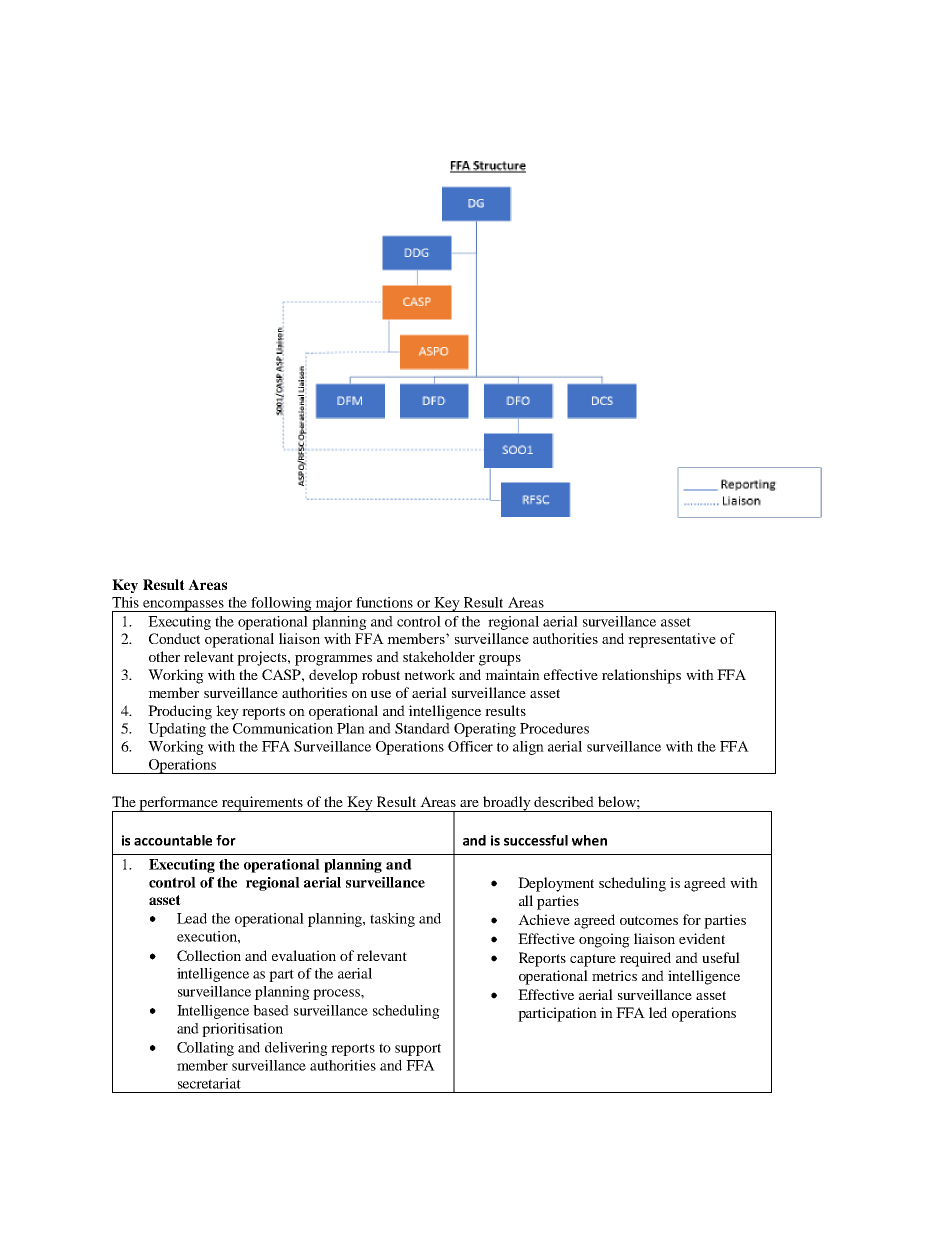 The width and height of the image is (952, 1233). I want to click on performance, so click(179, 804).
